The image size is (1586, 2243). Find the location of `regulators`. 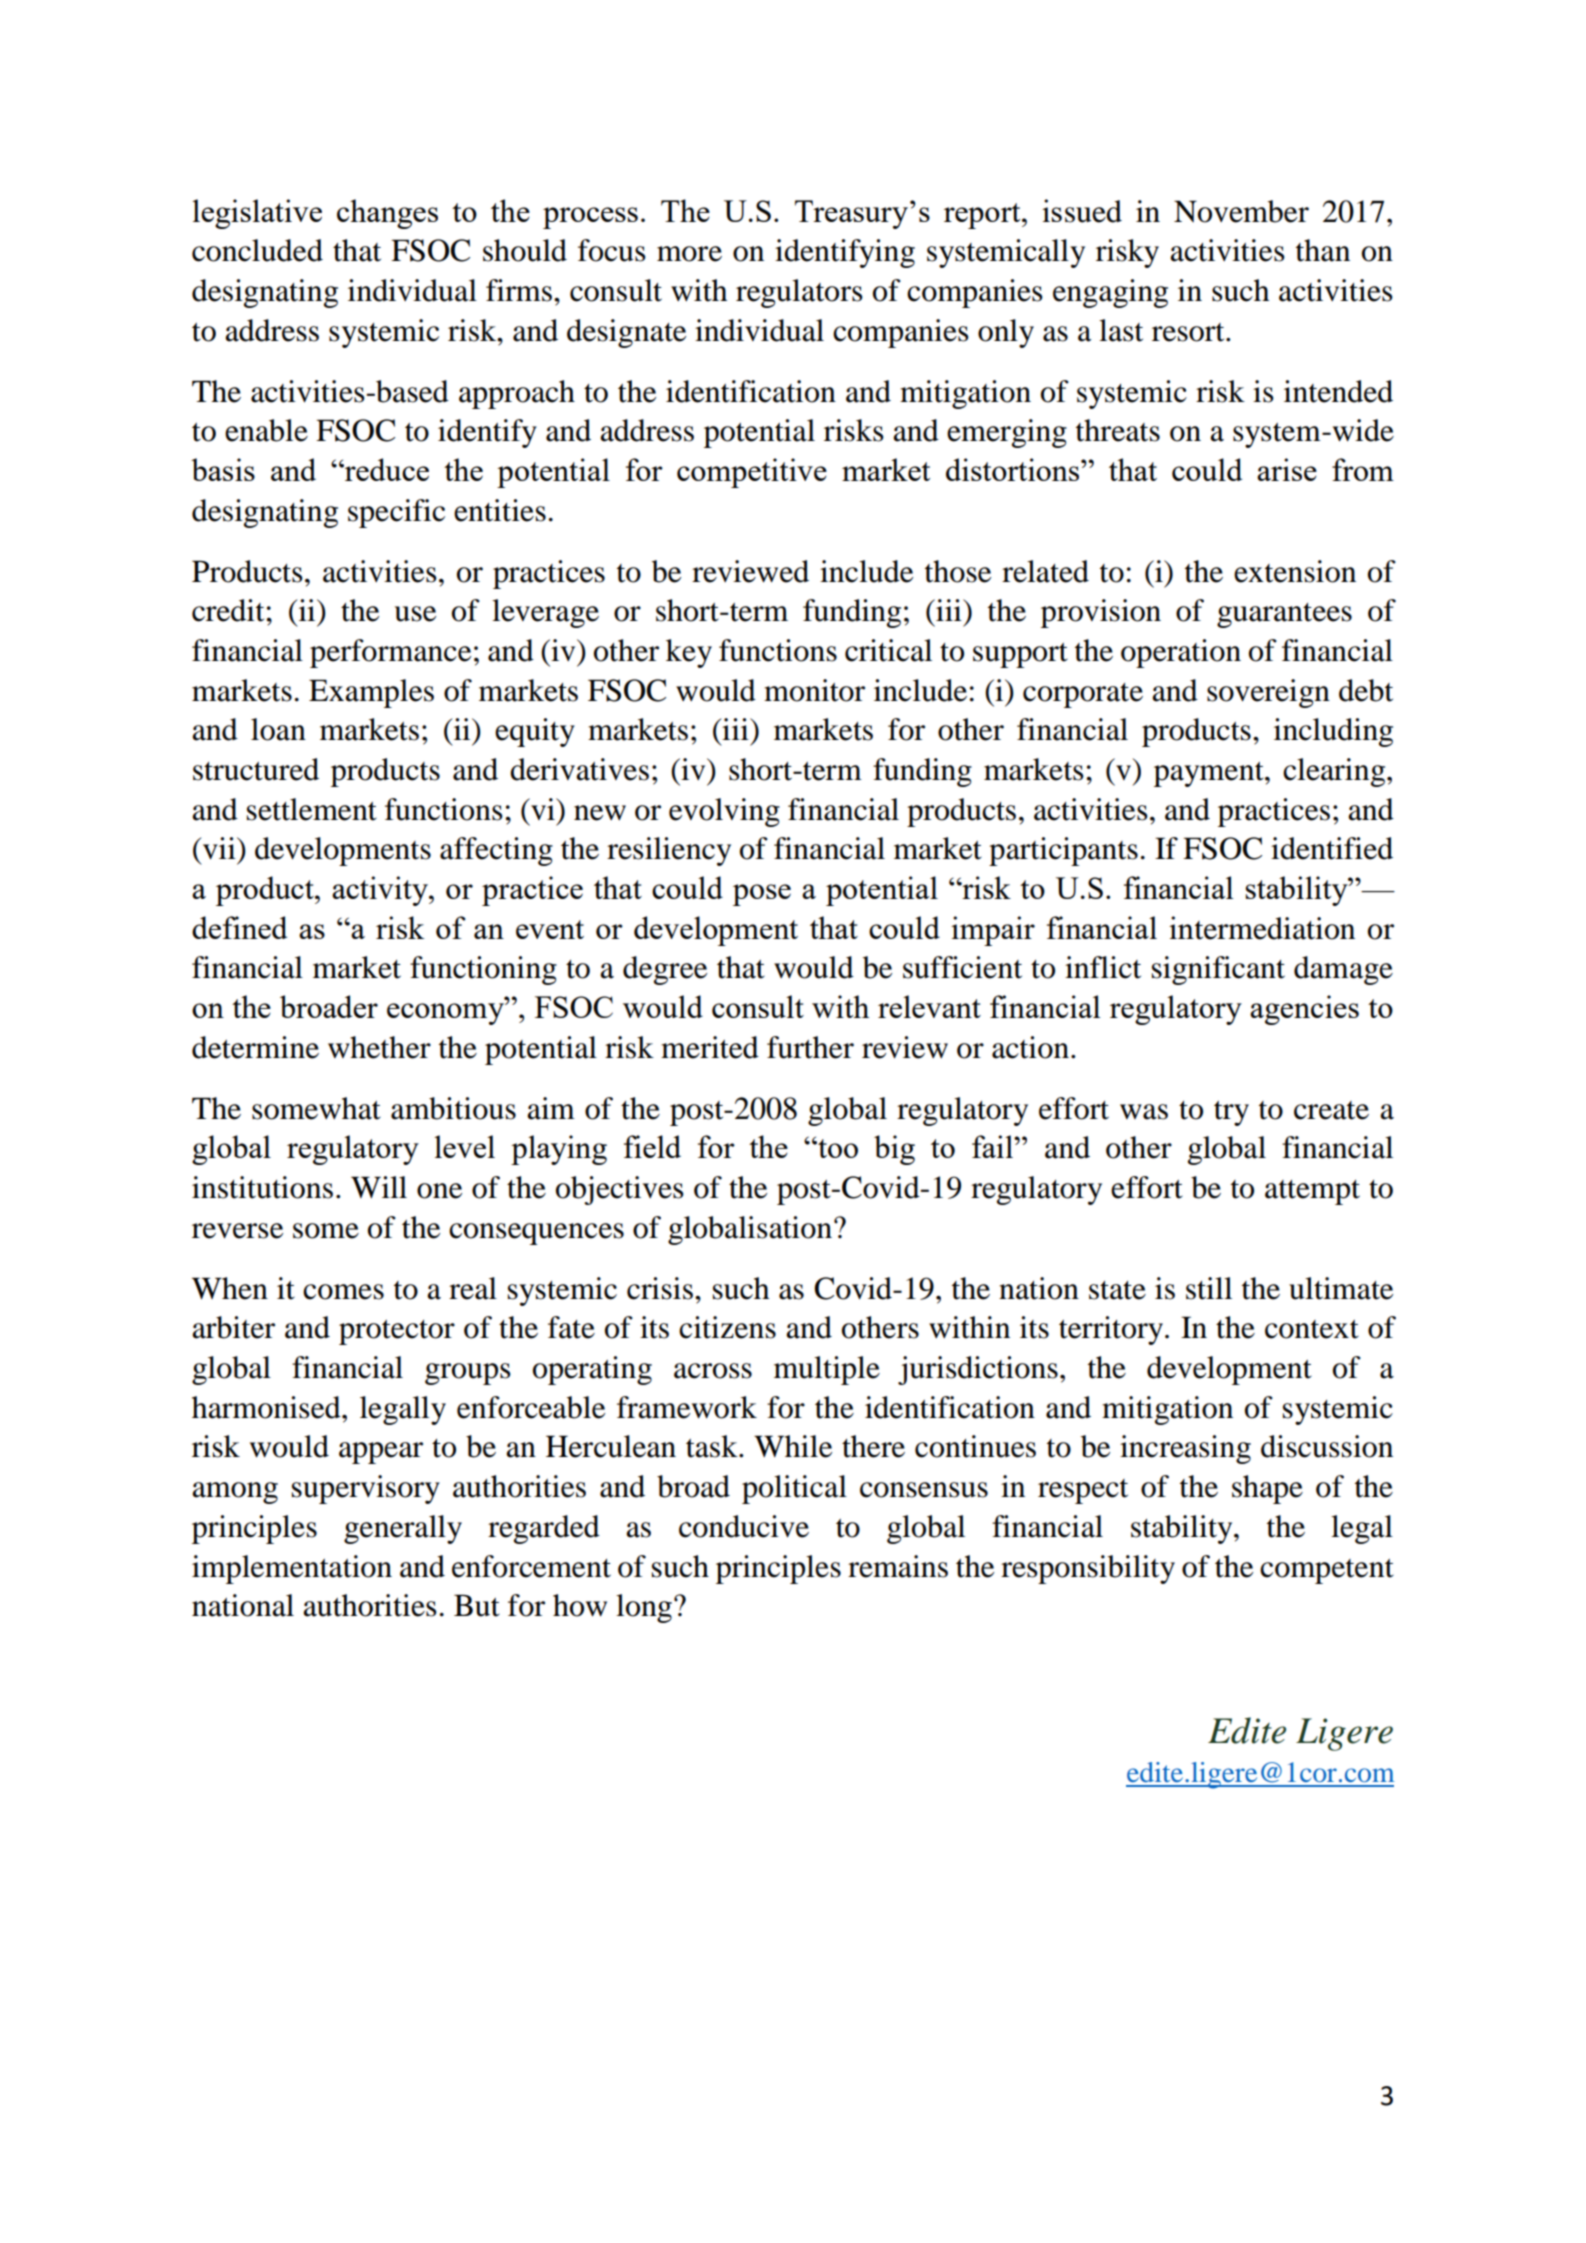

regulators is located at coordinates (799, 293).
